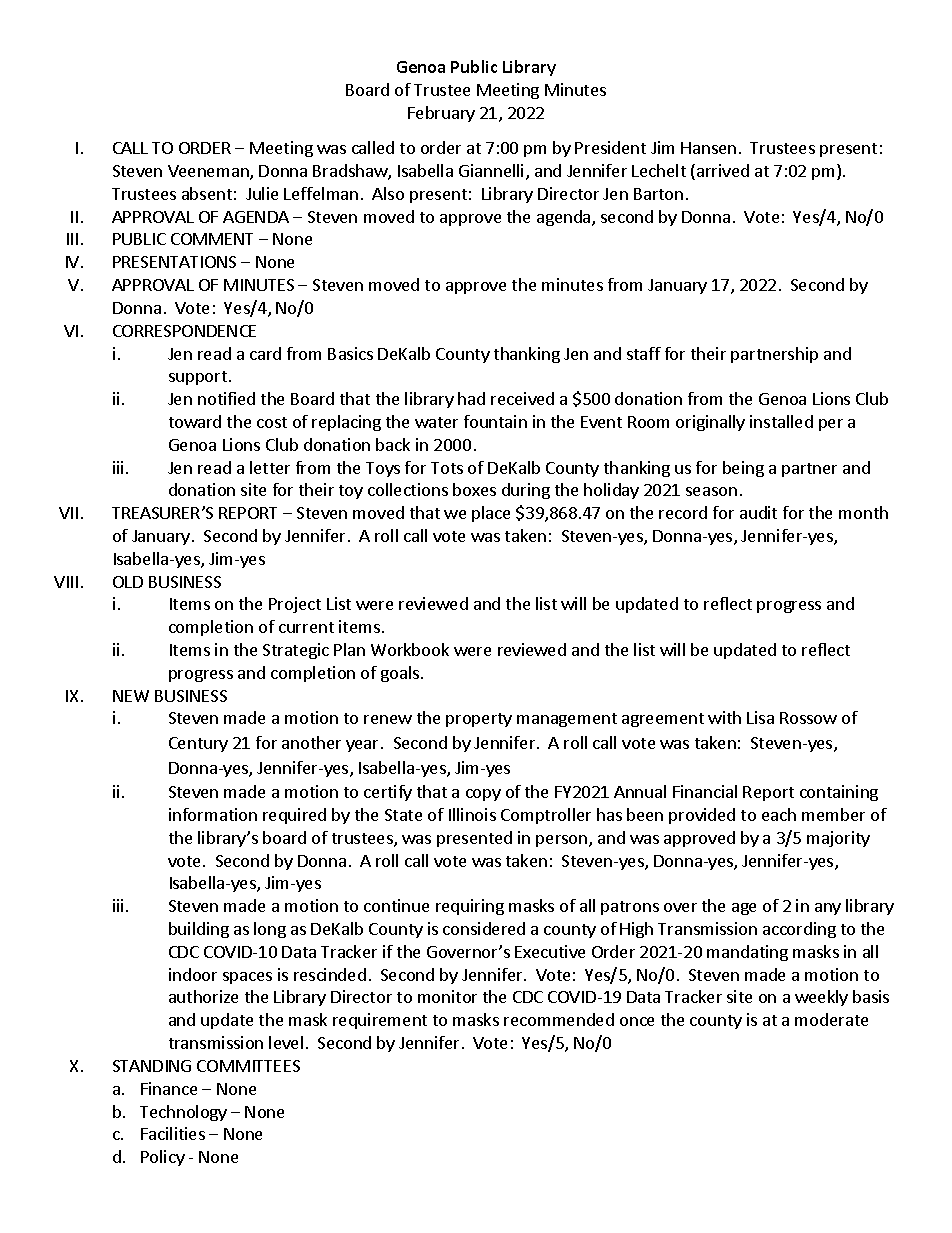 This document has width=952, height=1233. I want to click on February, so click(441, 114).
